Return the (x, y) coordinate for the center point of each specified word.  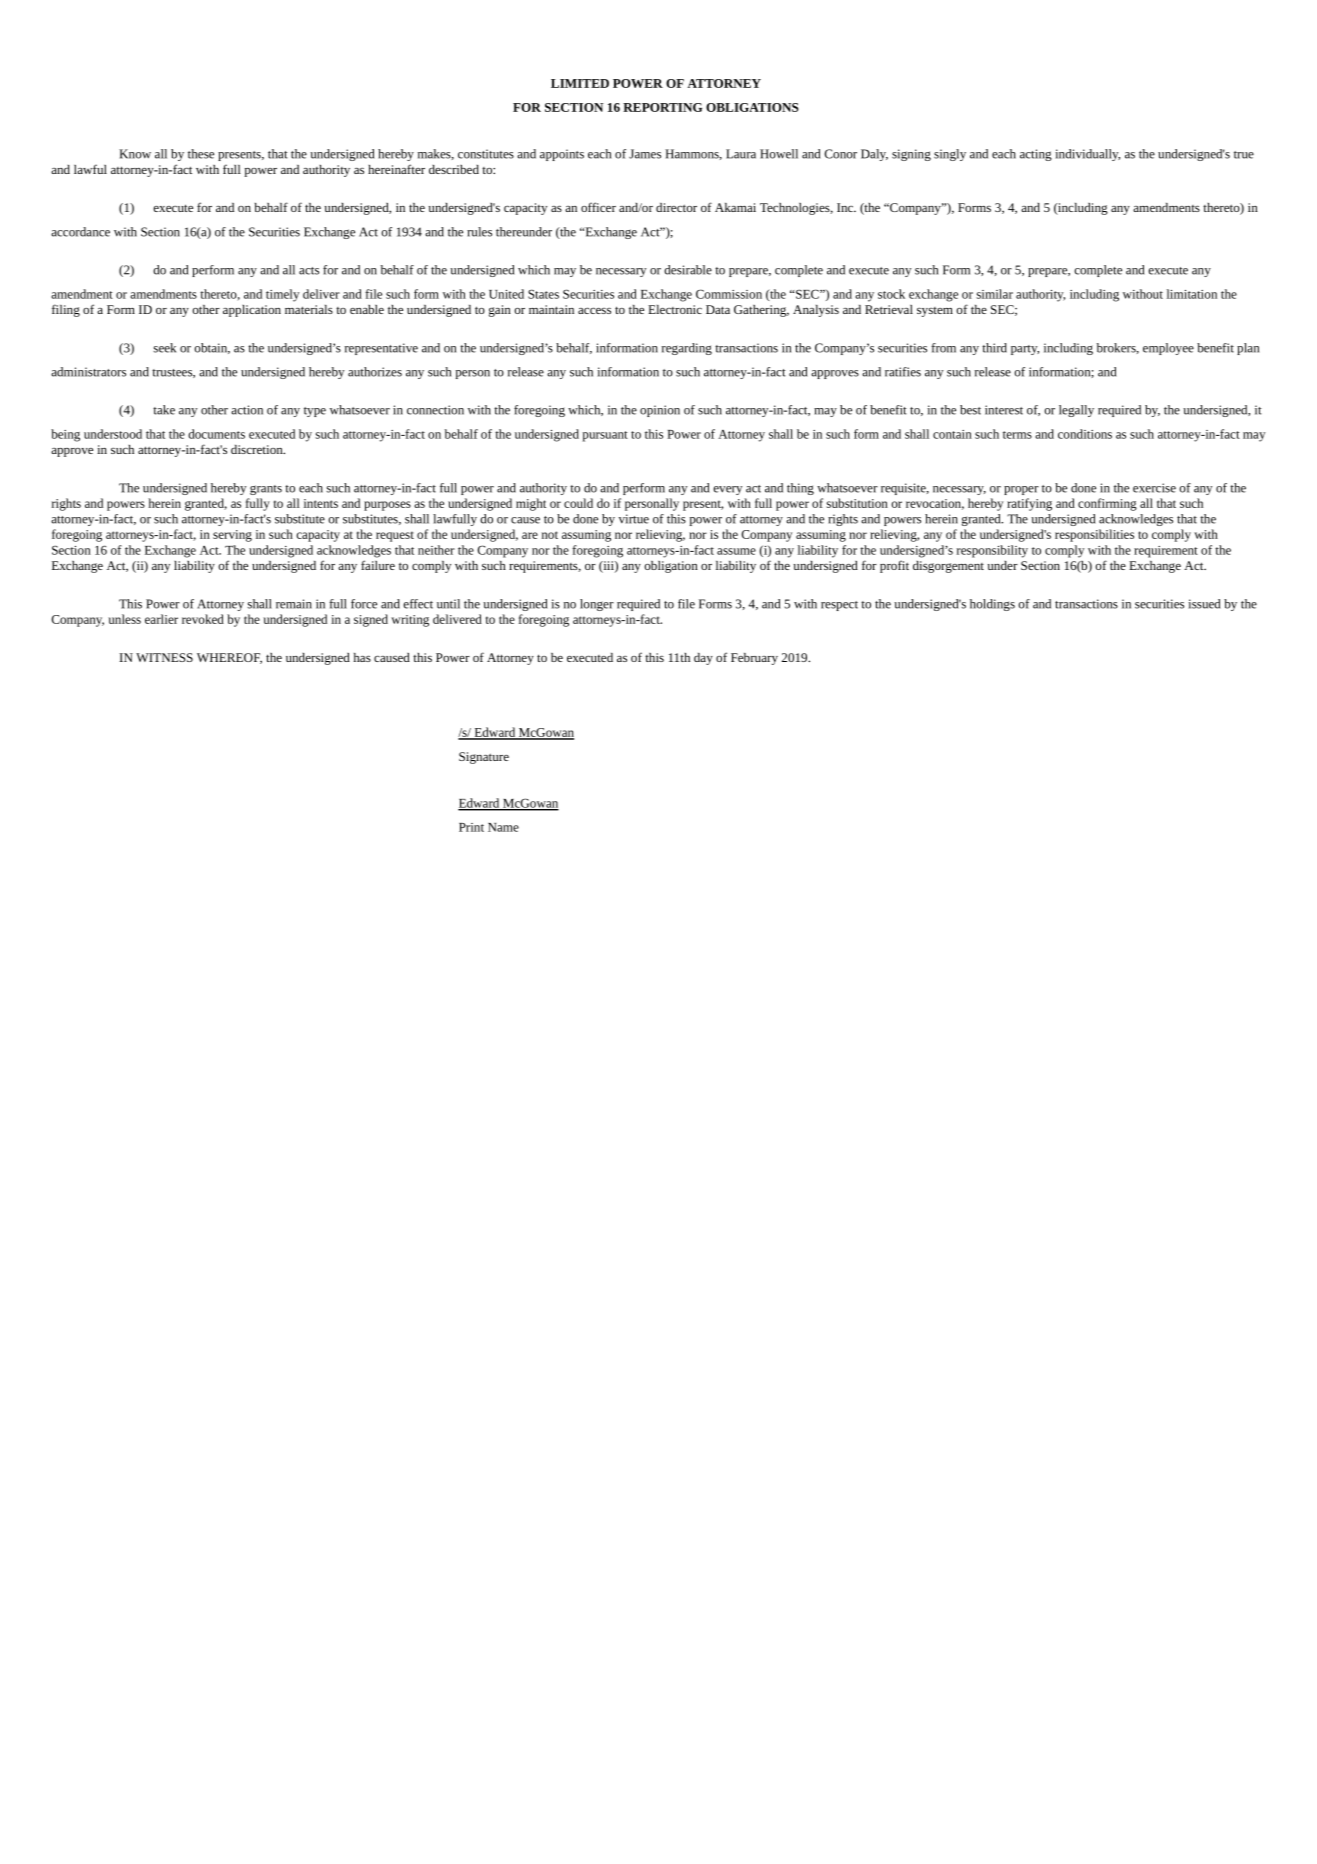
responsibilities (1094, 535)
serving (232, 536)
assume (736, 551)
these (201, 154)
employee (1168, 349)
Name (503, 827)
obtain (212, 348)
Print (471, 827)
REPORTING (662, 107)
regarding (687, 349)
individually (1088, 155)
